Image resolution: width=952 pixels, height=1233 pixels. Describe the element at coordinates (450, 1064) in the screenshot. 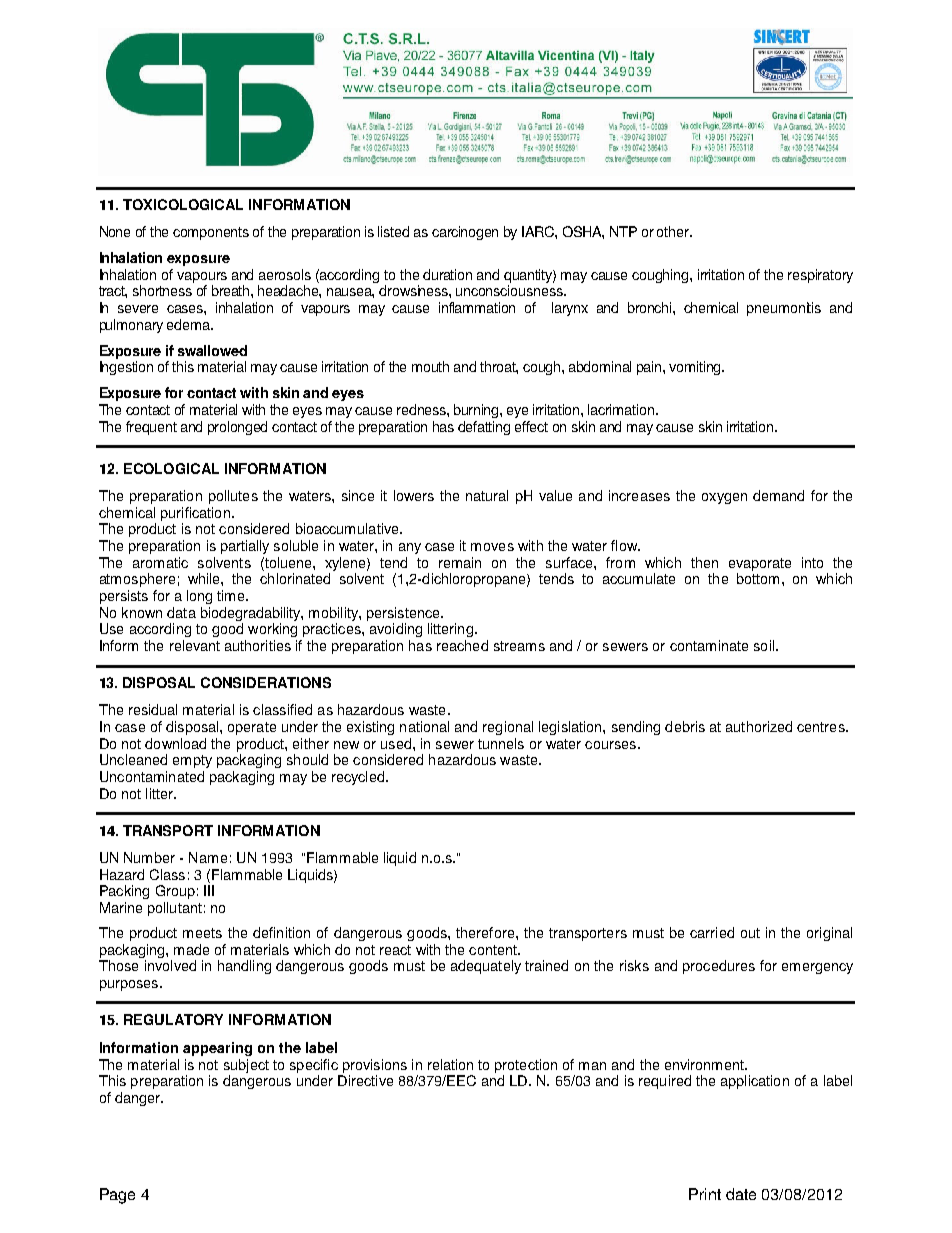

I see `relation` at that location.
